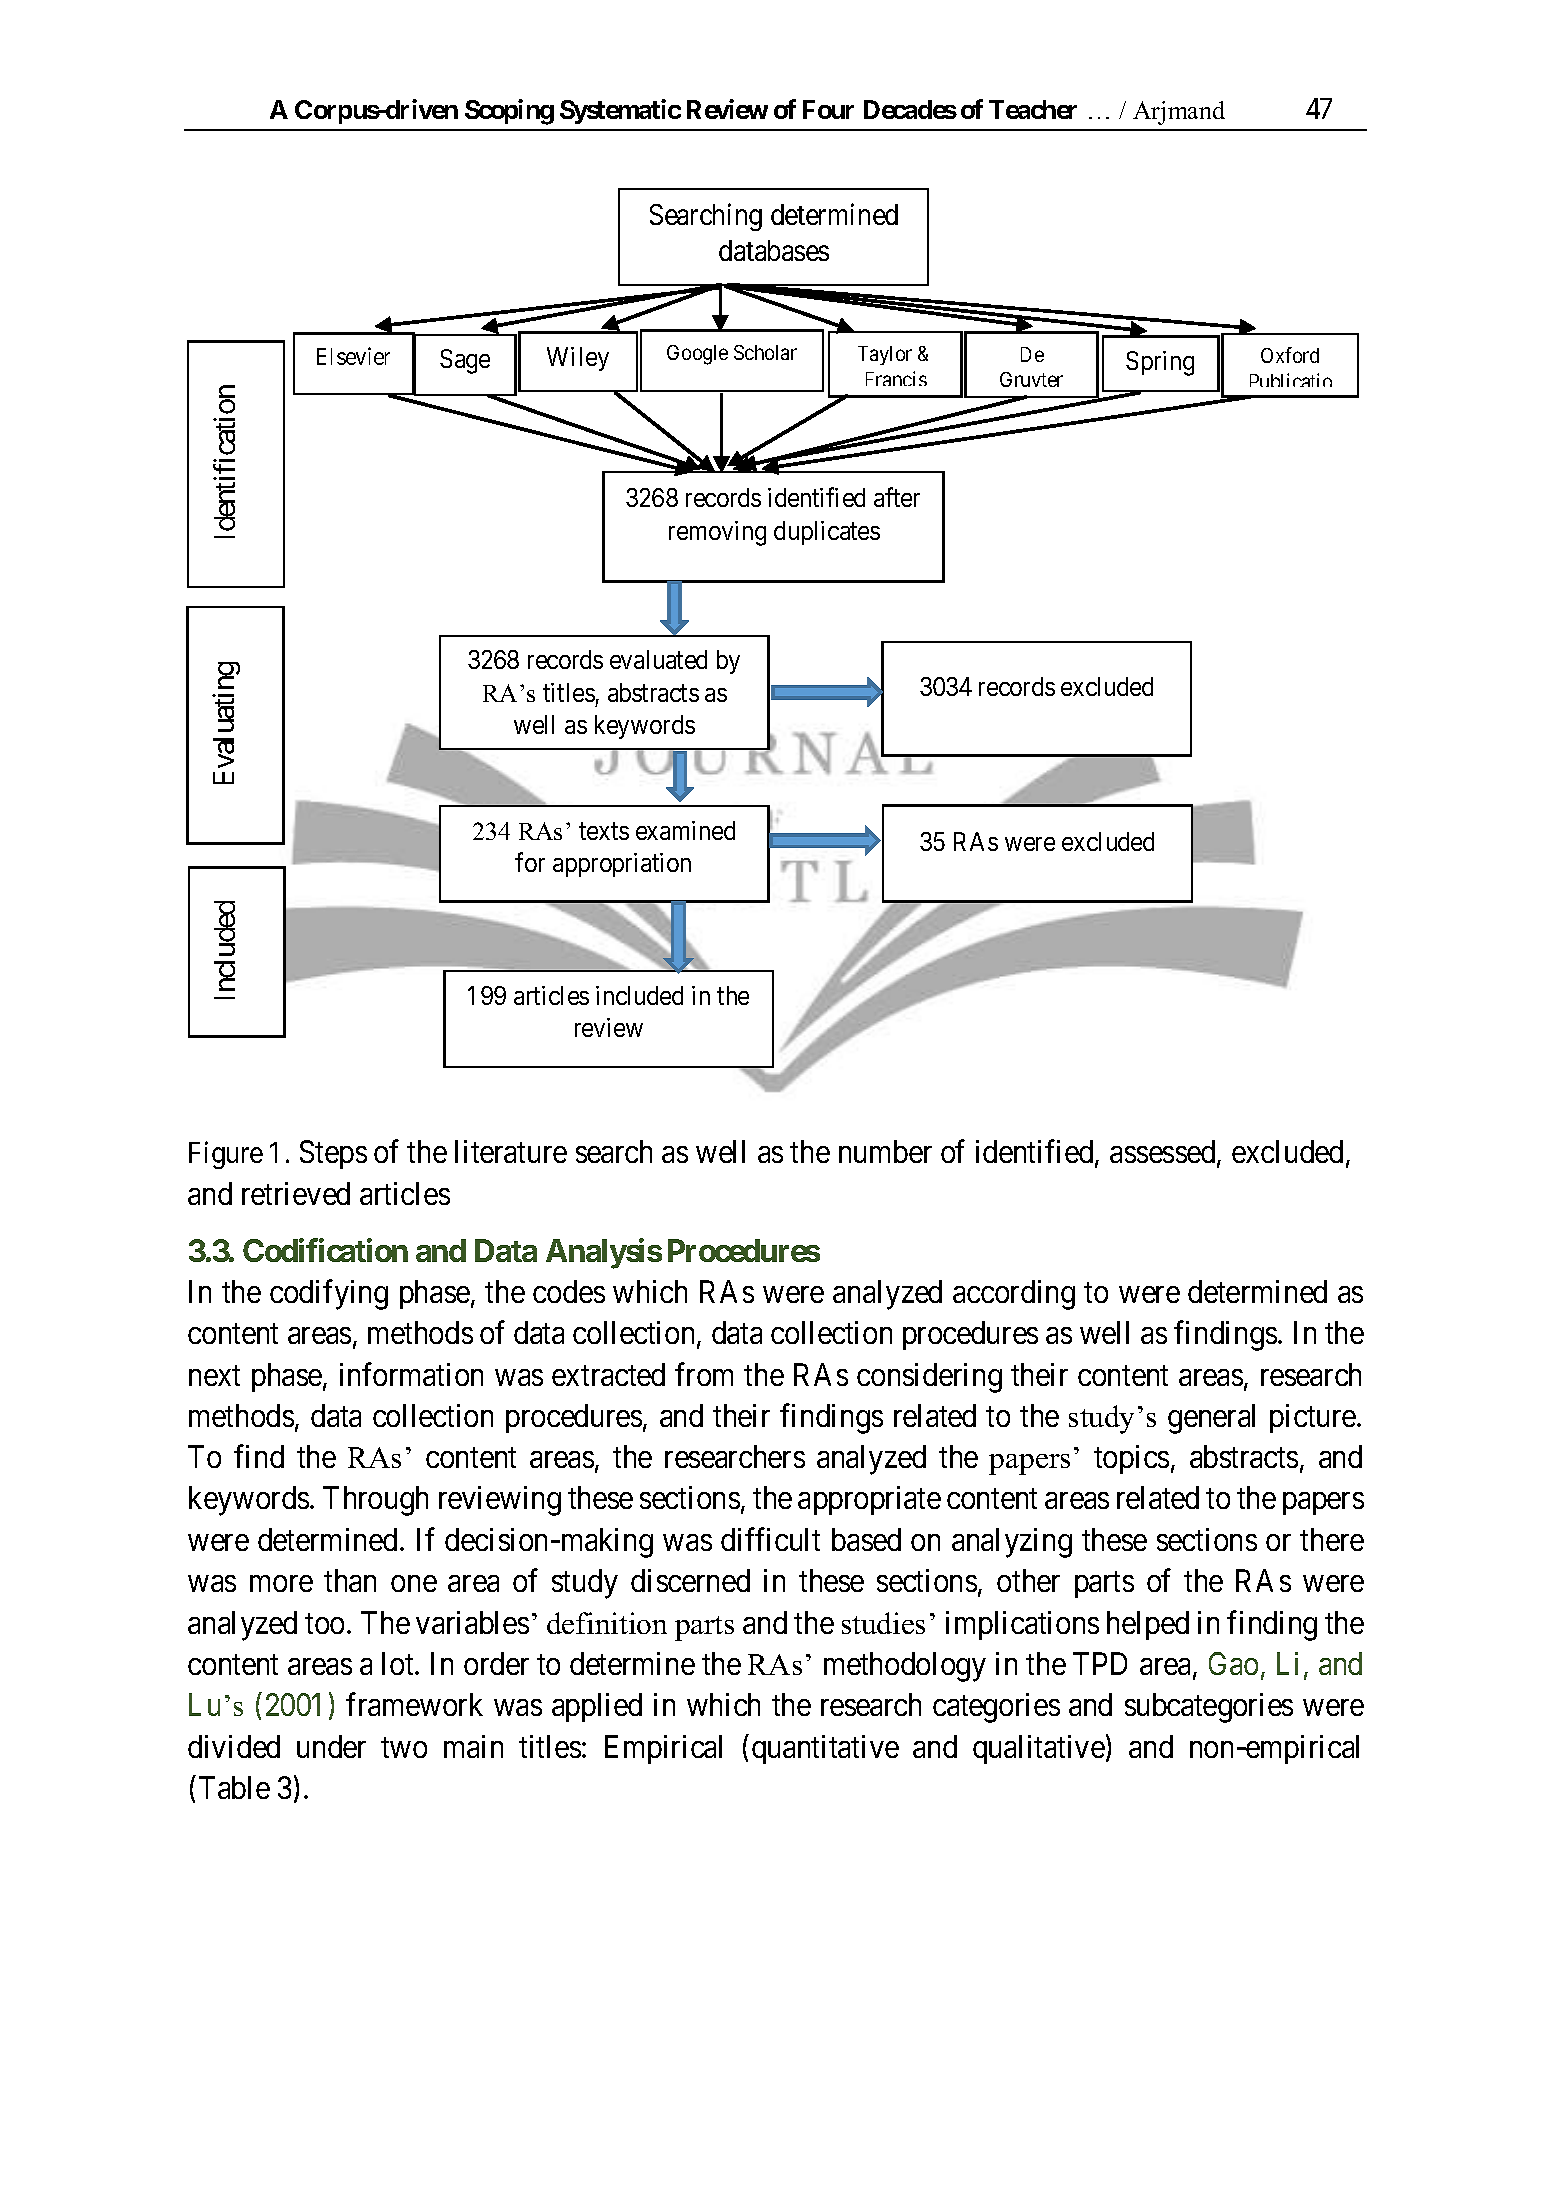 This document has height=2193, width=1551. What do you see at coordinates (1164, 1153) in the document?
I see `assessed` at bounding box center [1164, 1153].
